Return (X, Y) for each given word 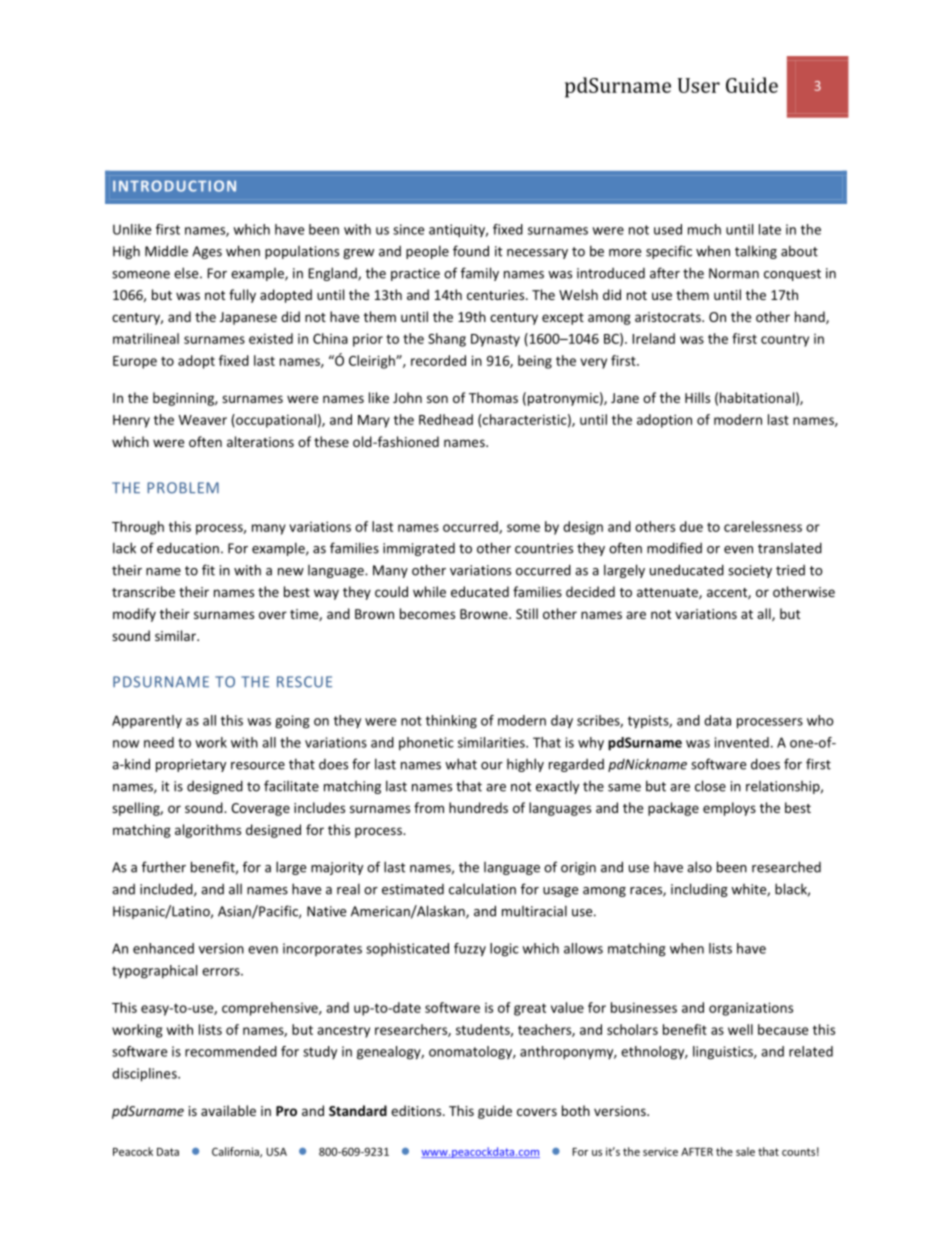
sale (745, 1151)
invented (742, 742)
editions (417, 1110)
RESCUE (304, 682)
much (704, 229)
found (471, 251)
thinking (451, 722)
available (228, 1110)
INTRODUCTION (174, 186)
